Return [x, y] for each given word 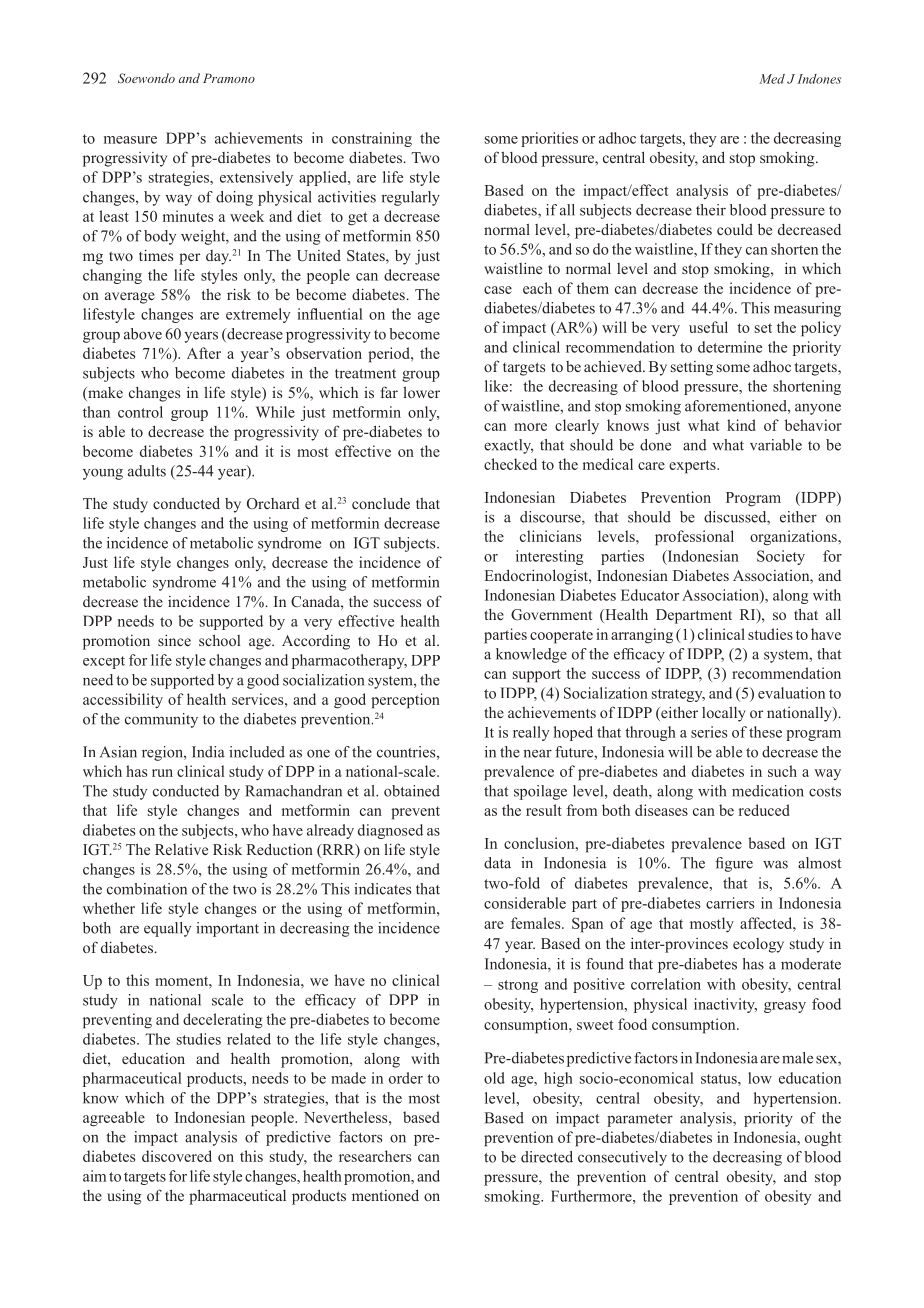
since [174, 640]
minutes [188, 216]
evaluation [791, 693]
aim [94, 1176]
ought [823, 1139]
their [711, 210]
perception [405, 701]
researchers [375, 1156]
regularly [410, 198]
